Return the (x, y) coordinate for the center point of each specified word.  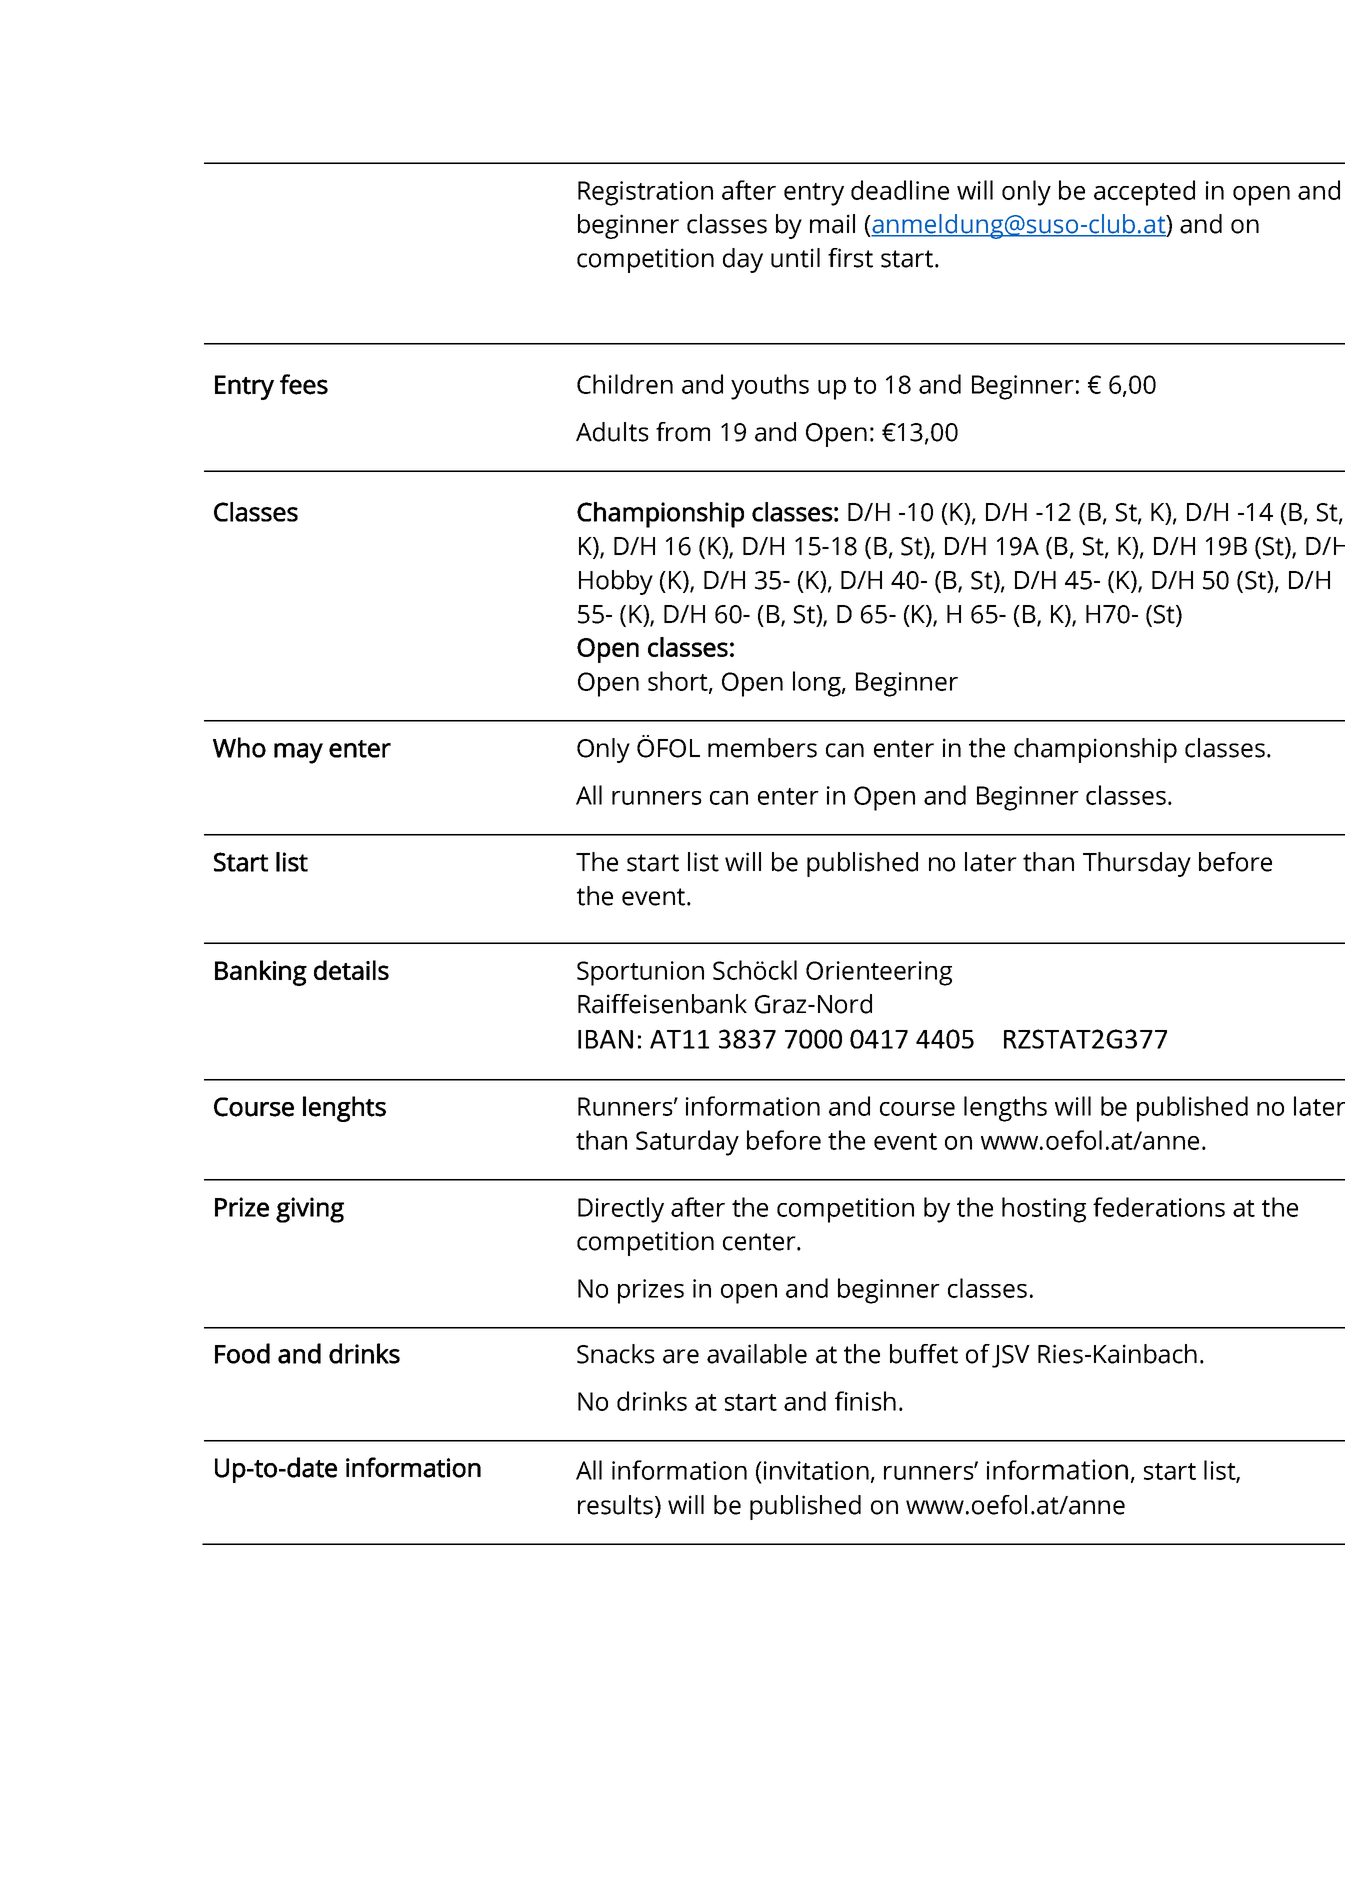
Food (242, 1353)
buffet (924, 1354)
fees (304, 384)
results (617, 1506)
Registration (645, 193)
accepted (1144, 193)
